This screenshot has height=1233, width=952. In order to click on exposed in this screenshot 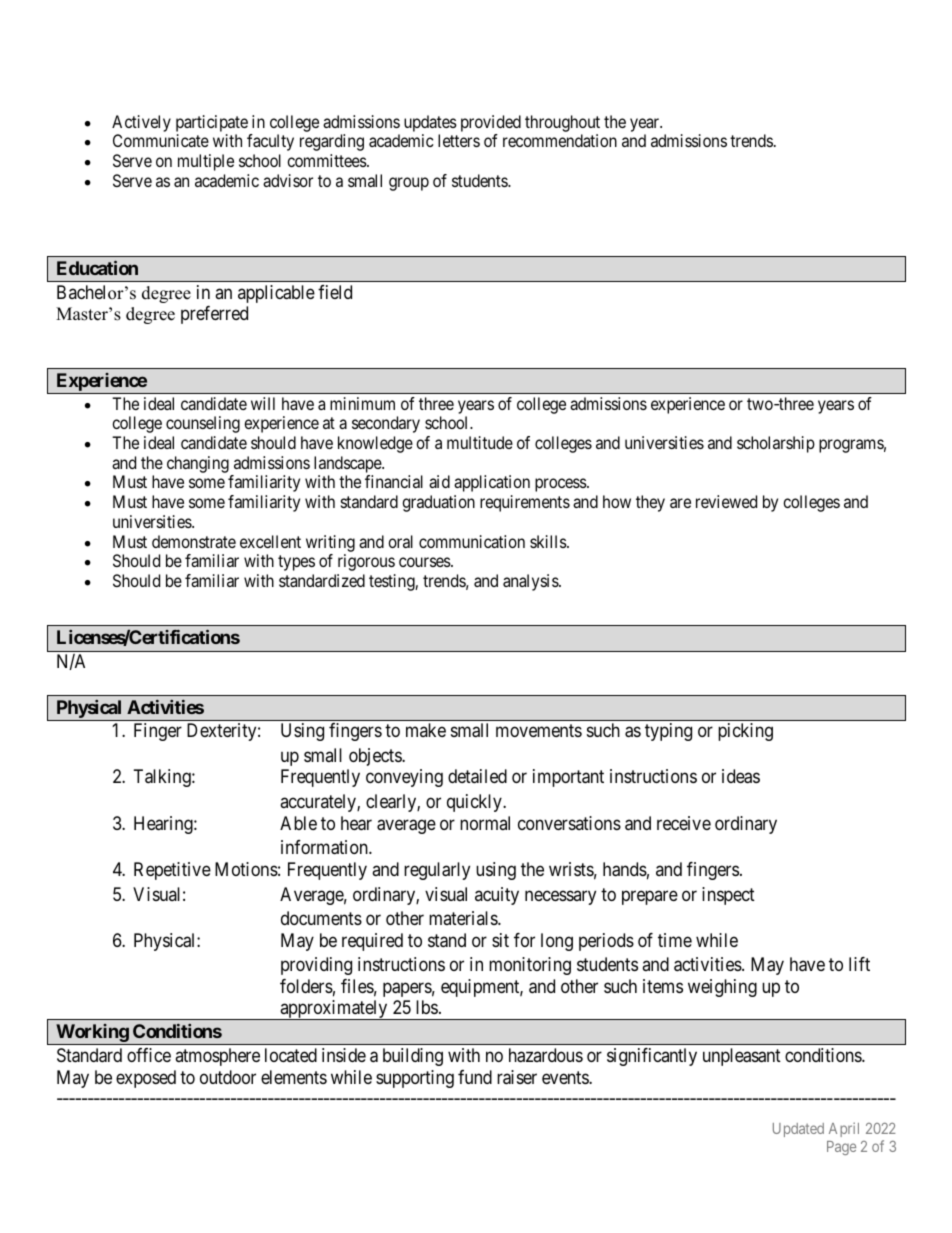, I will do `click(146, 1079)`.
